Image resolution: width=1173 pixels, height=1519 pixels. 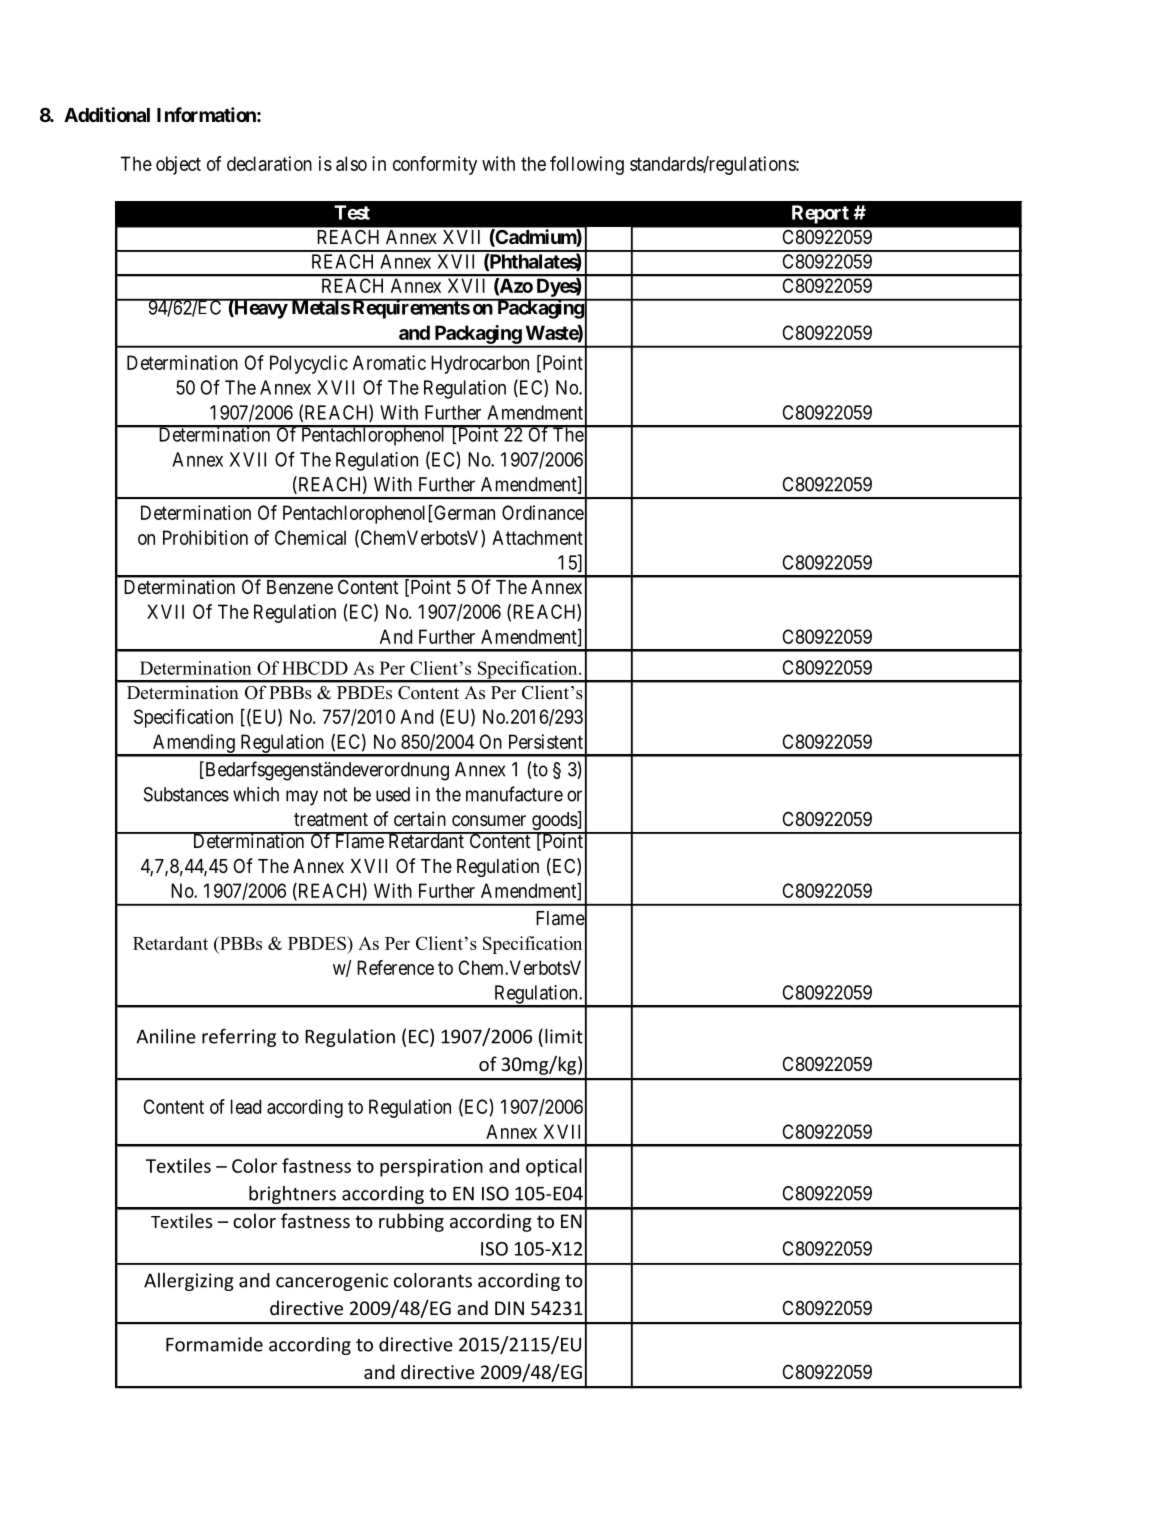 I want to click on Report, so click(x=820, y=214).
